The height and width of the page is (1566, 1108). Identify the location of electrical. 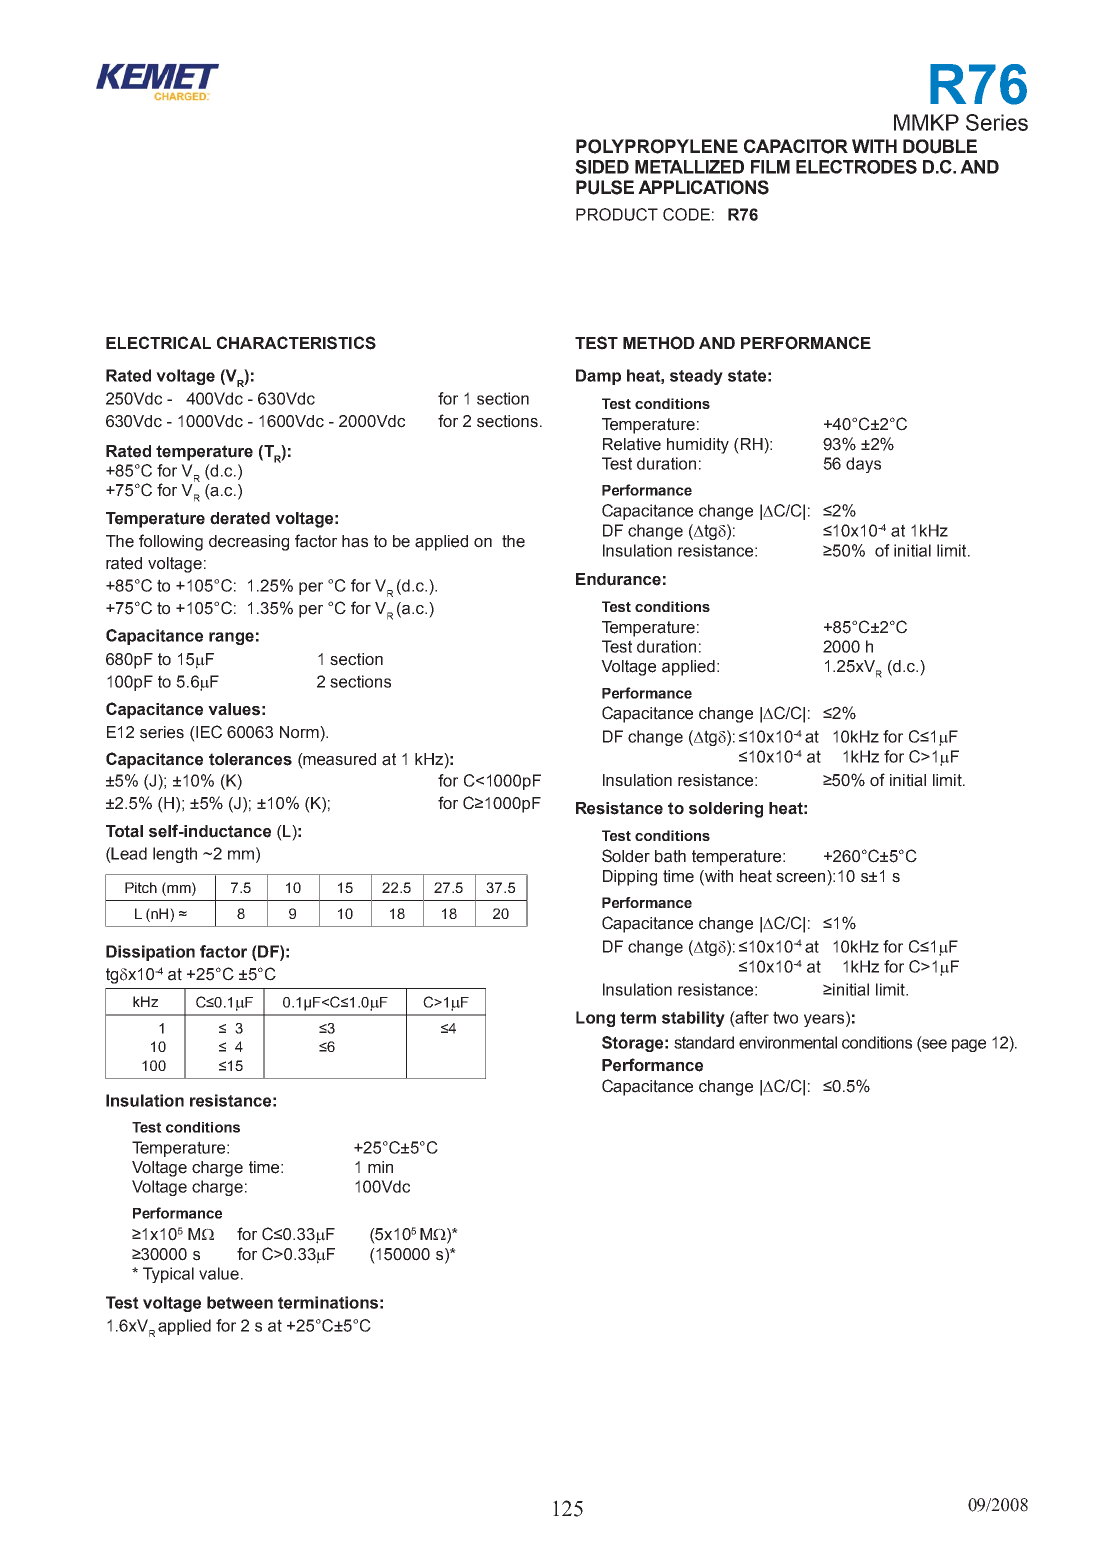
(158, 342).
